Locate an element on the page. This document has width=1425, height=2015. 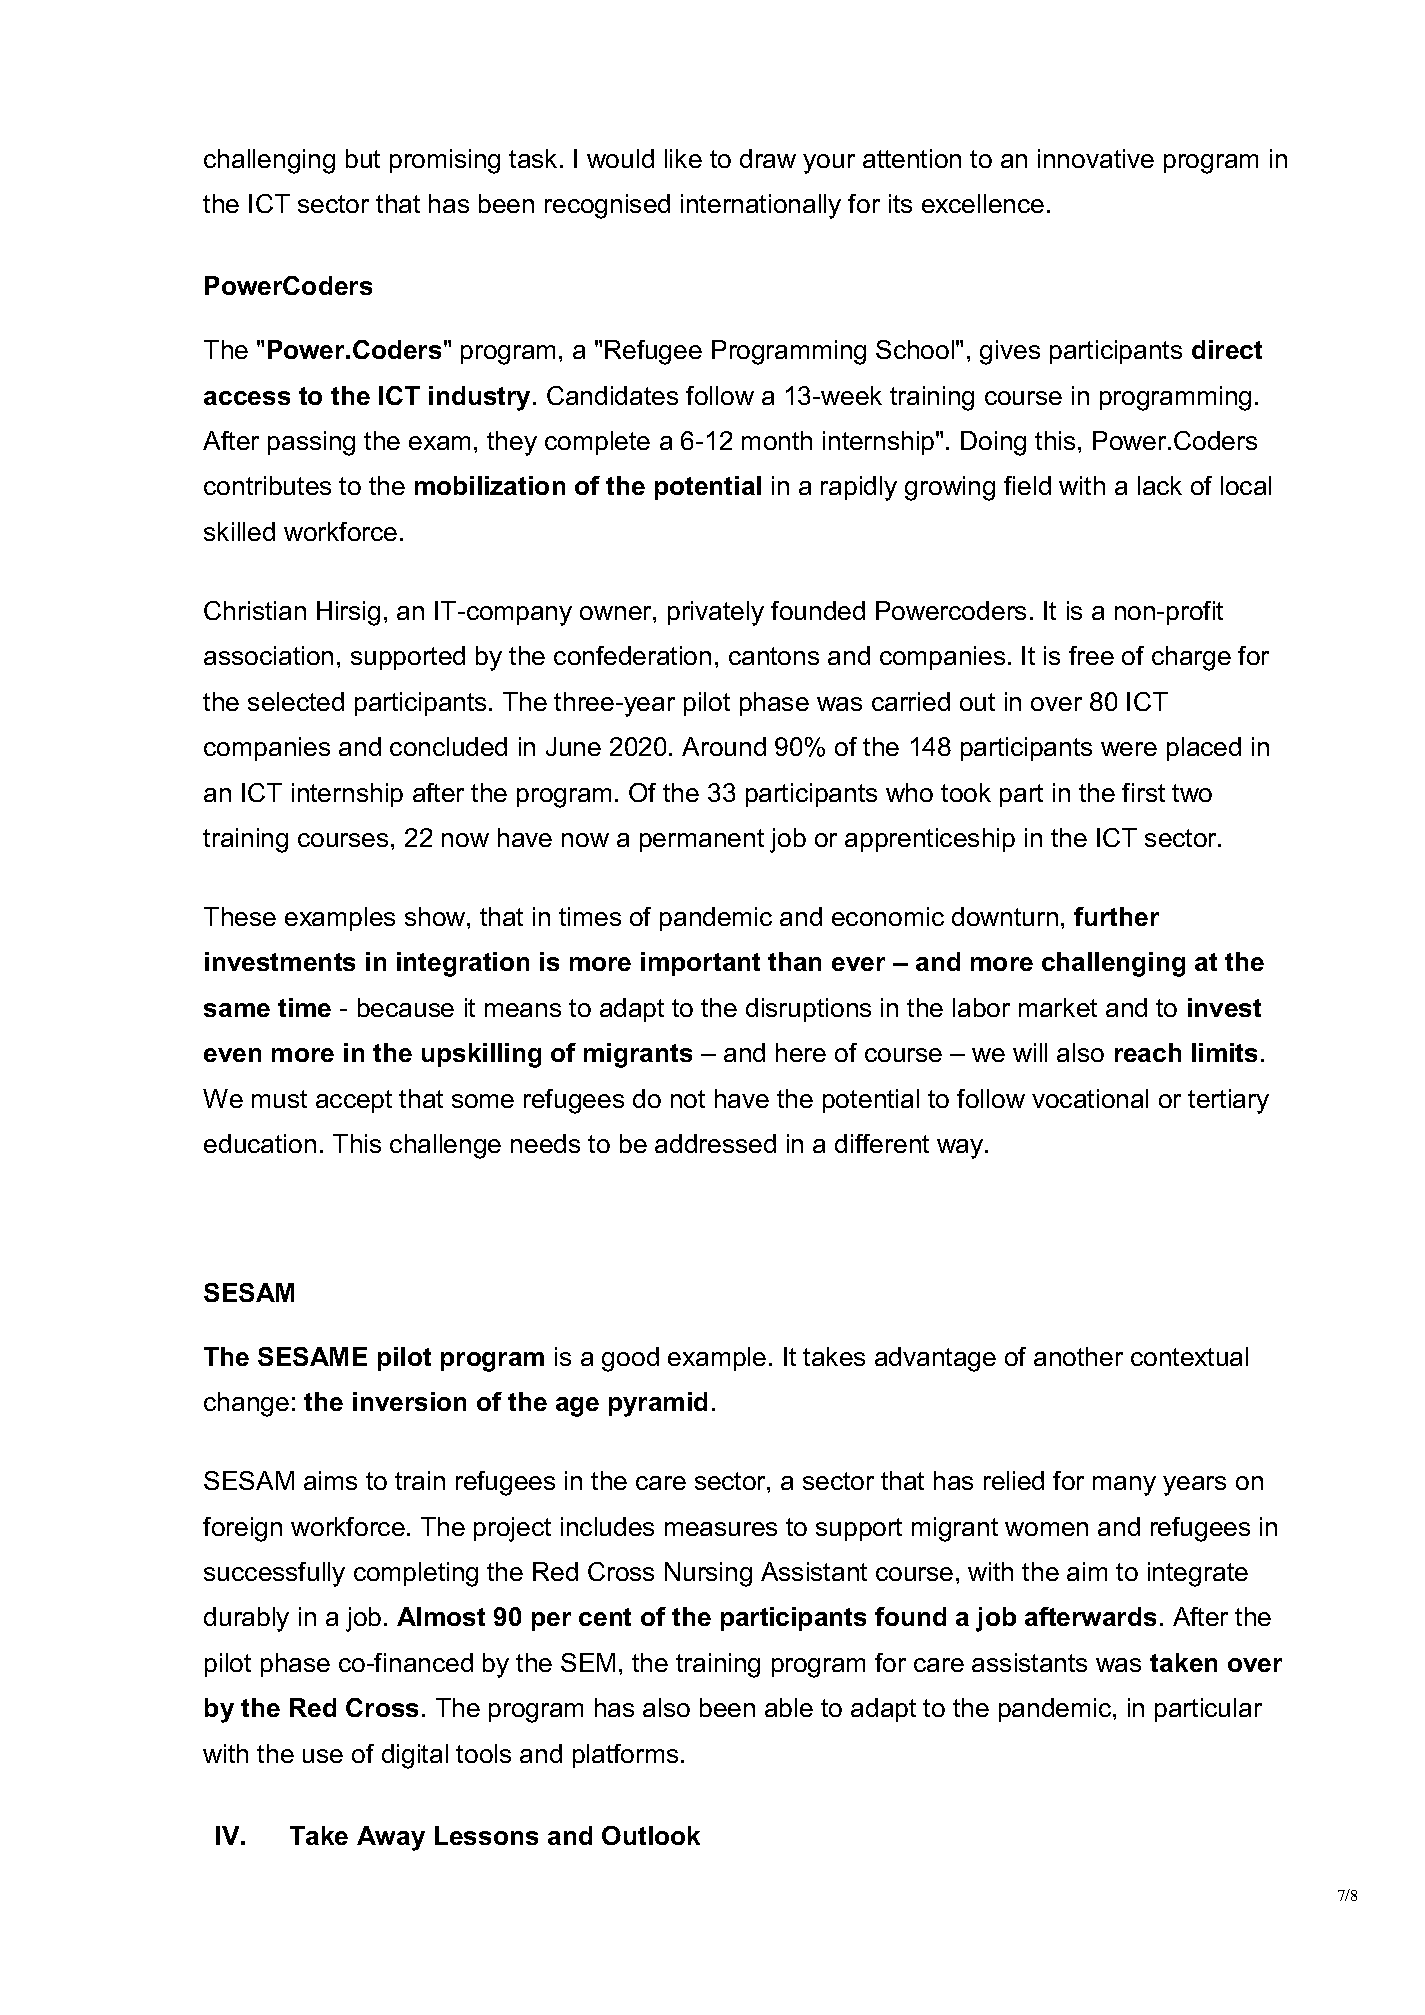
Christian is located at coordinates (255, 610).
